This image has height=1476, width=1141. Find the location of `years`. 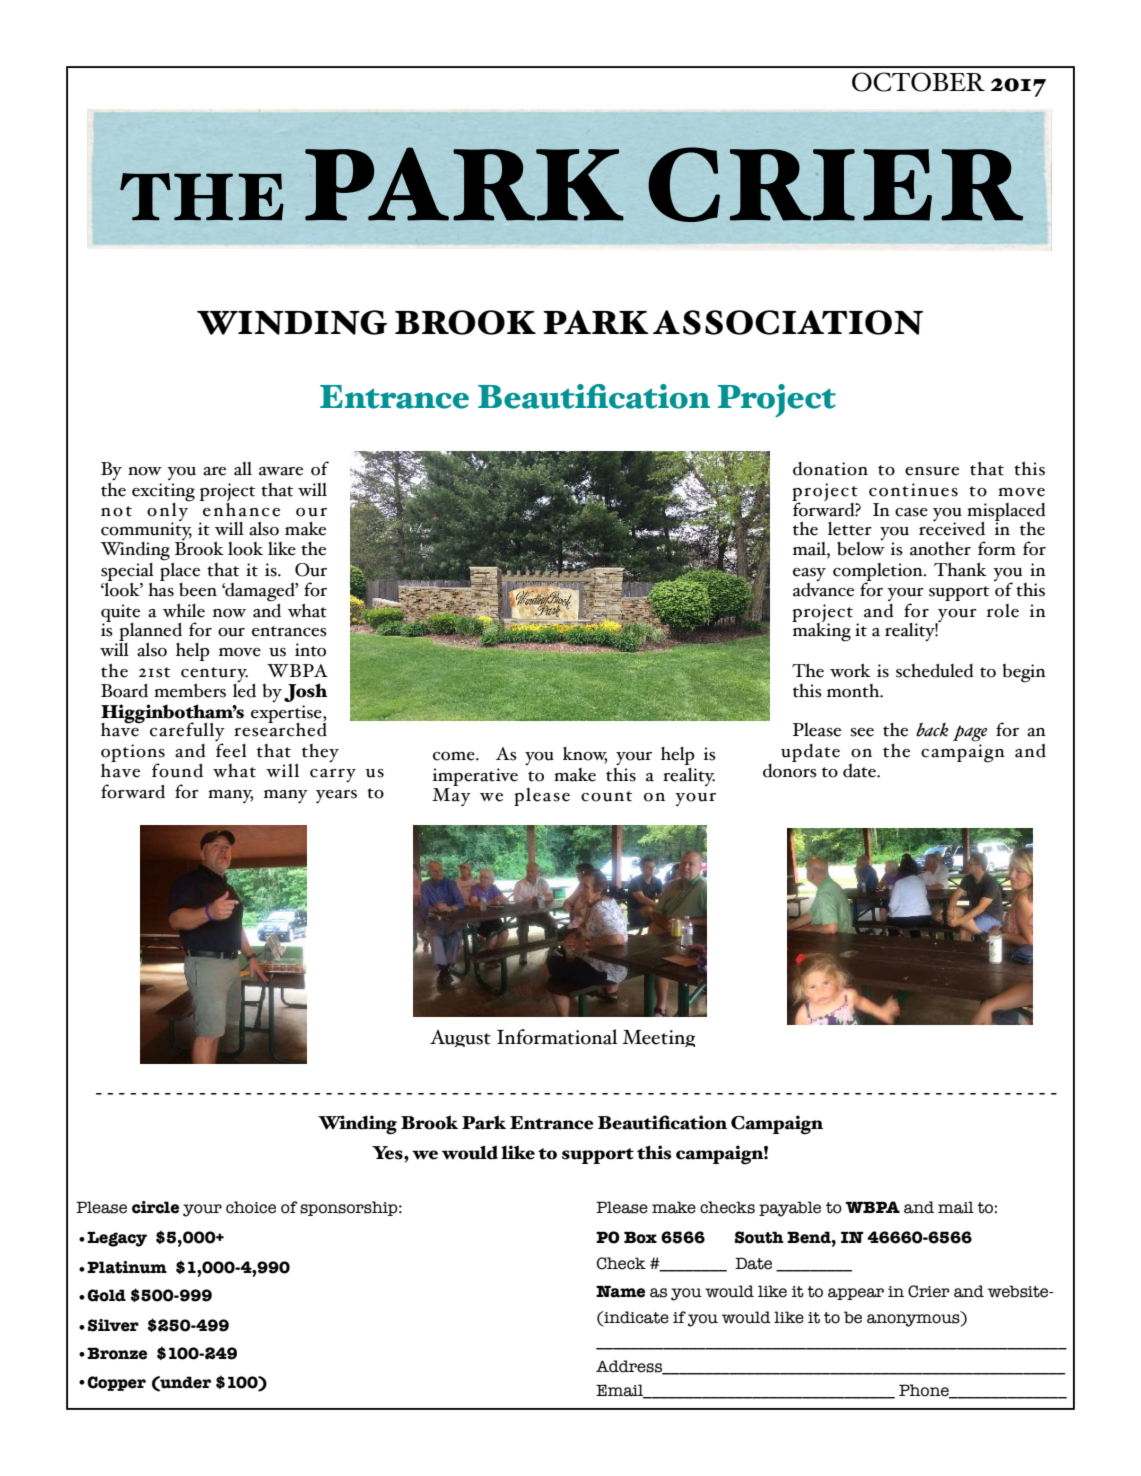

years is located at coordinates (336, 796).
